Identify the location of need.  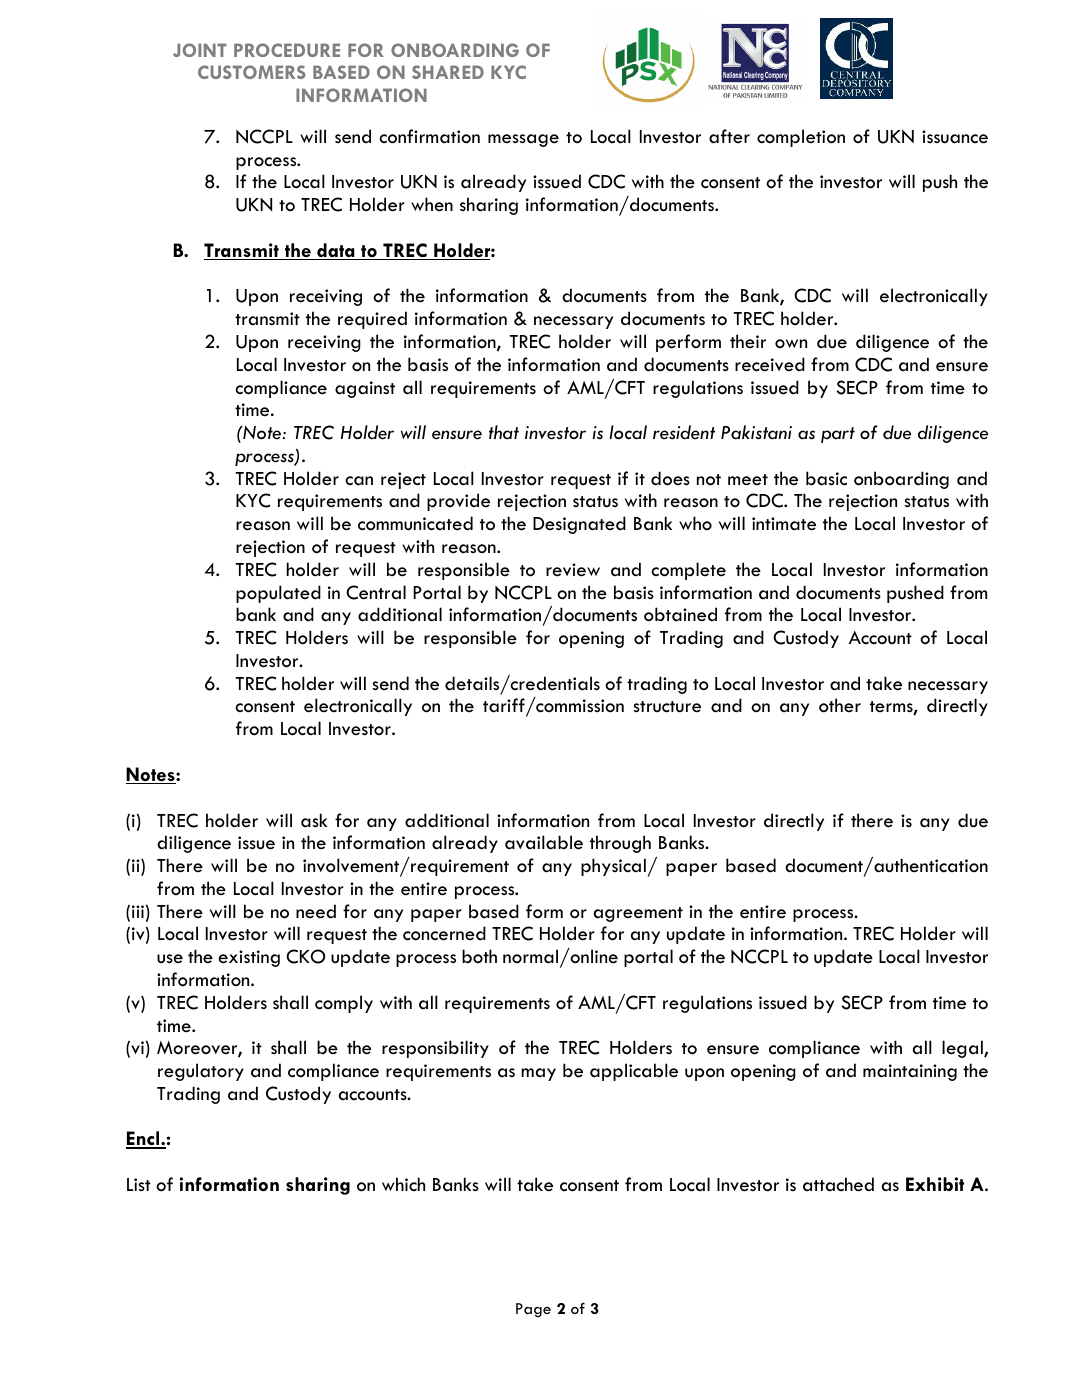
(316, 911).
